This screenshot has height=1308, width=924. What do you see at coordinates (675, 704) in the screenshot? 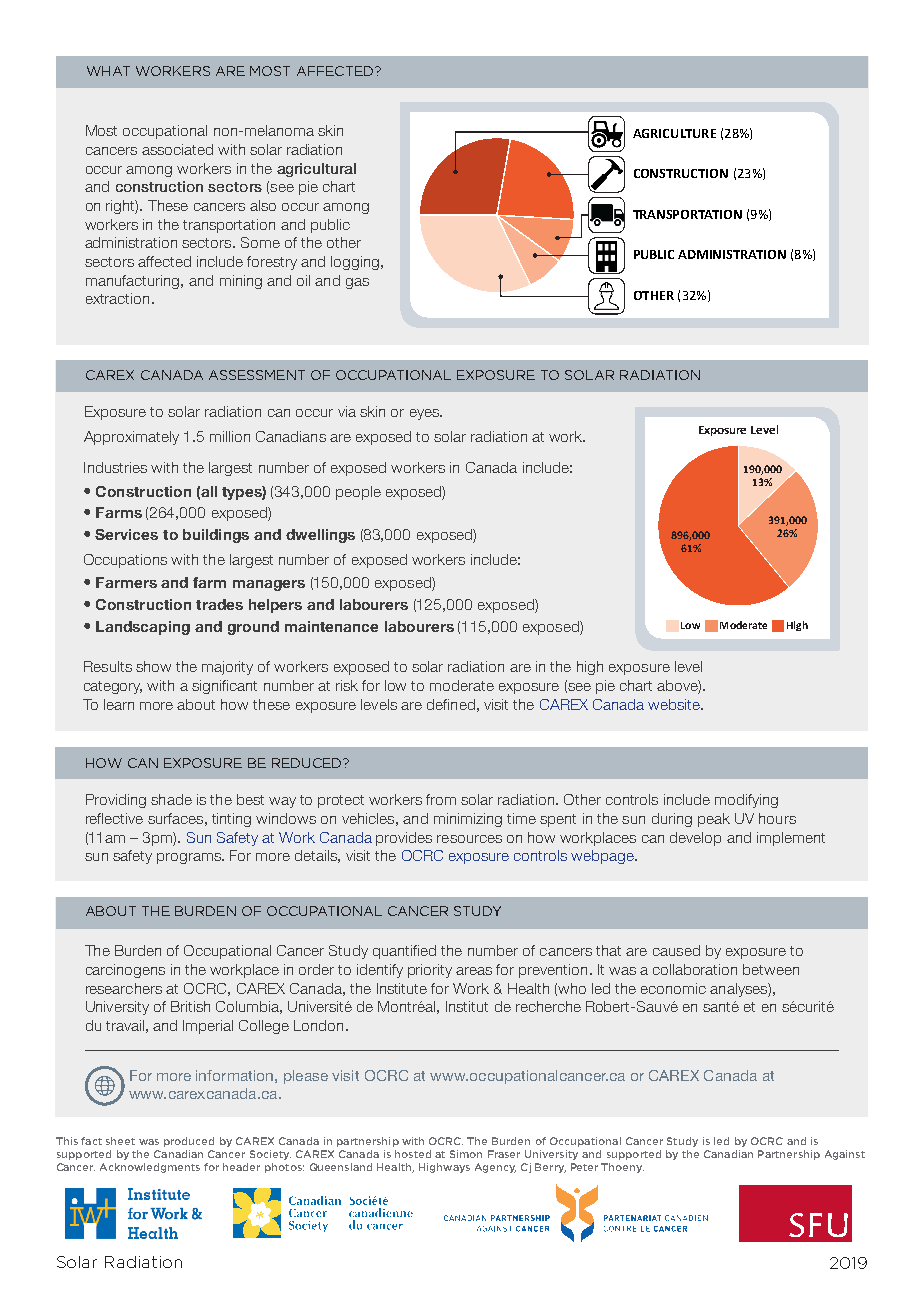
I see `website` at bounding box center [675, 704].
